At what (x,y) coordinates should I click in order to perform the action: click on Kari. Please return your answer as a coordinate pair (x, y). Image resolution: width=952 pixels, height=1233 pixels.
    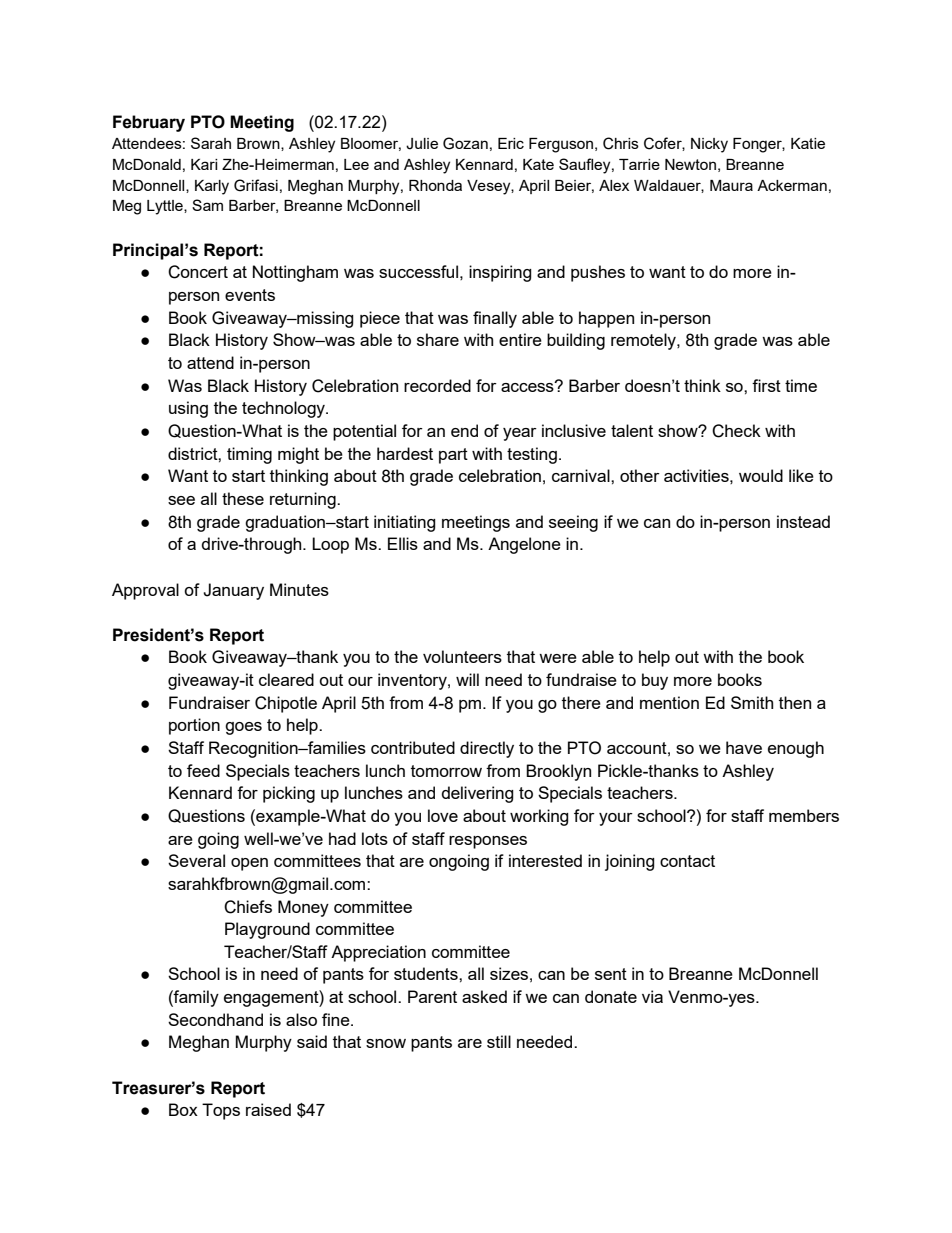
    Looking at the image, I should click on (204, 164).
